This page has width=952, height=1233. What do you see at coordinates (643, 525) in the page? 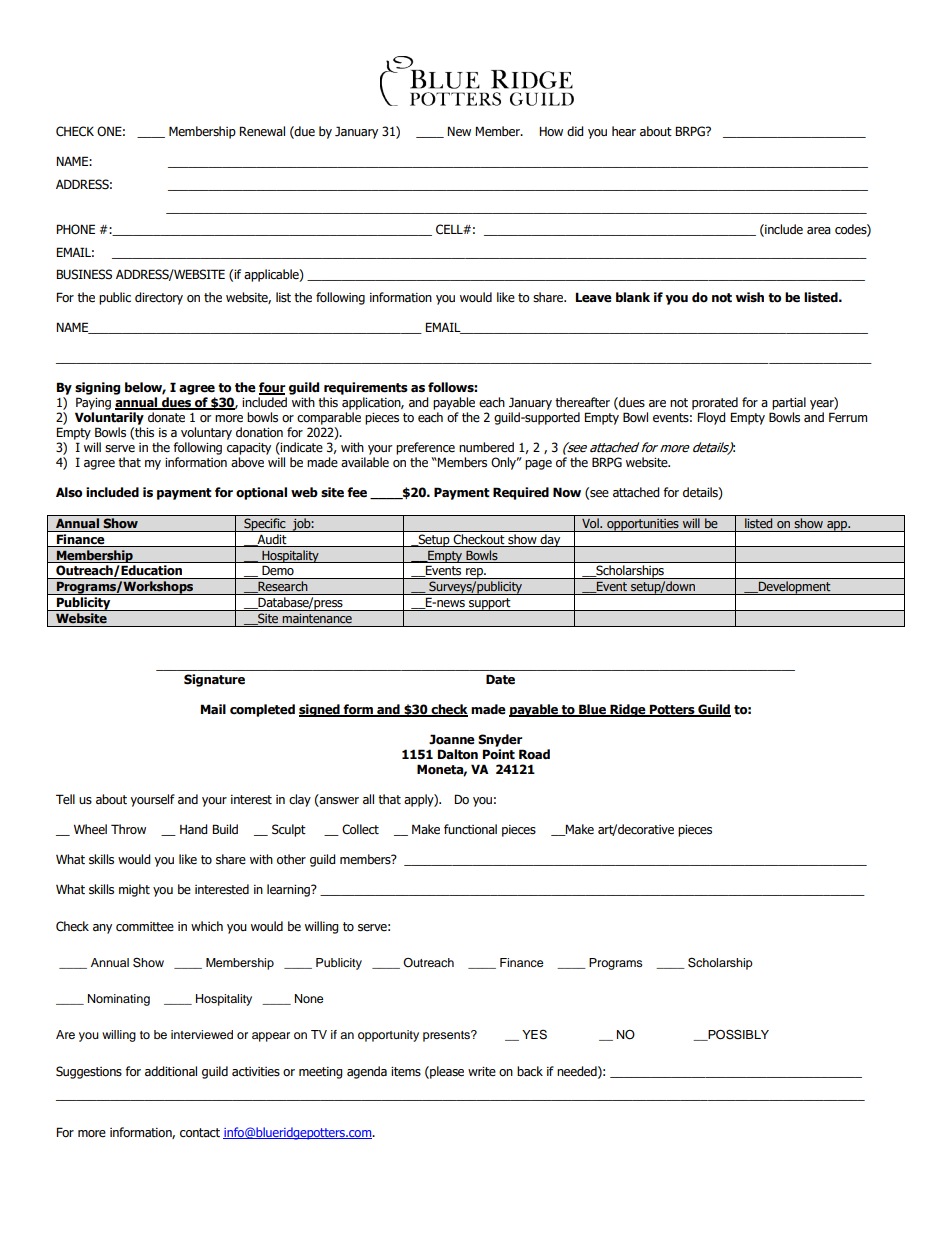
I see `opportunities` at bounding box center [643, 525].
